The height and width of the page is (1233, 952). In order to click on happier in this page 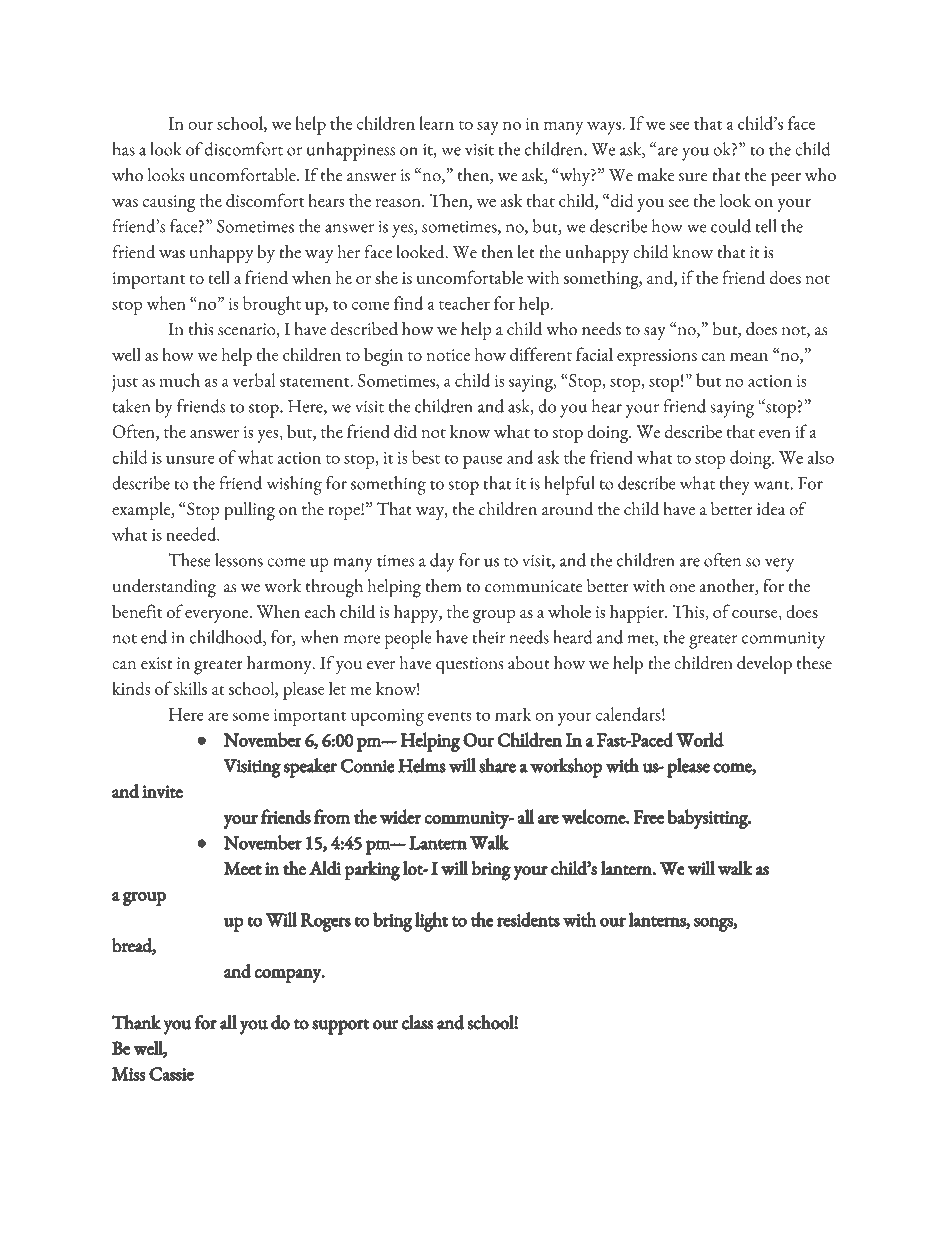, I will do `click(638, 613)`.
